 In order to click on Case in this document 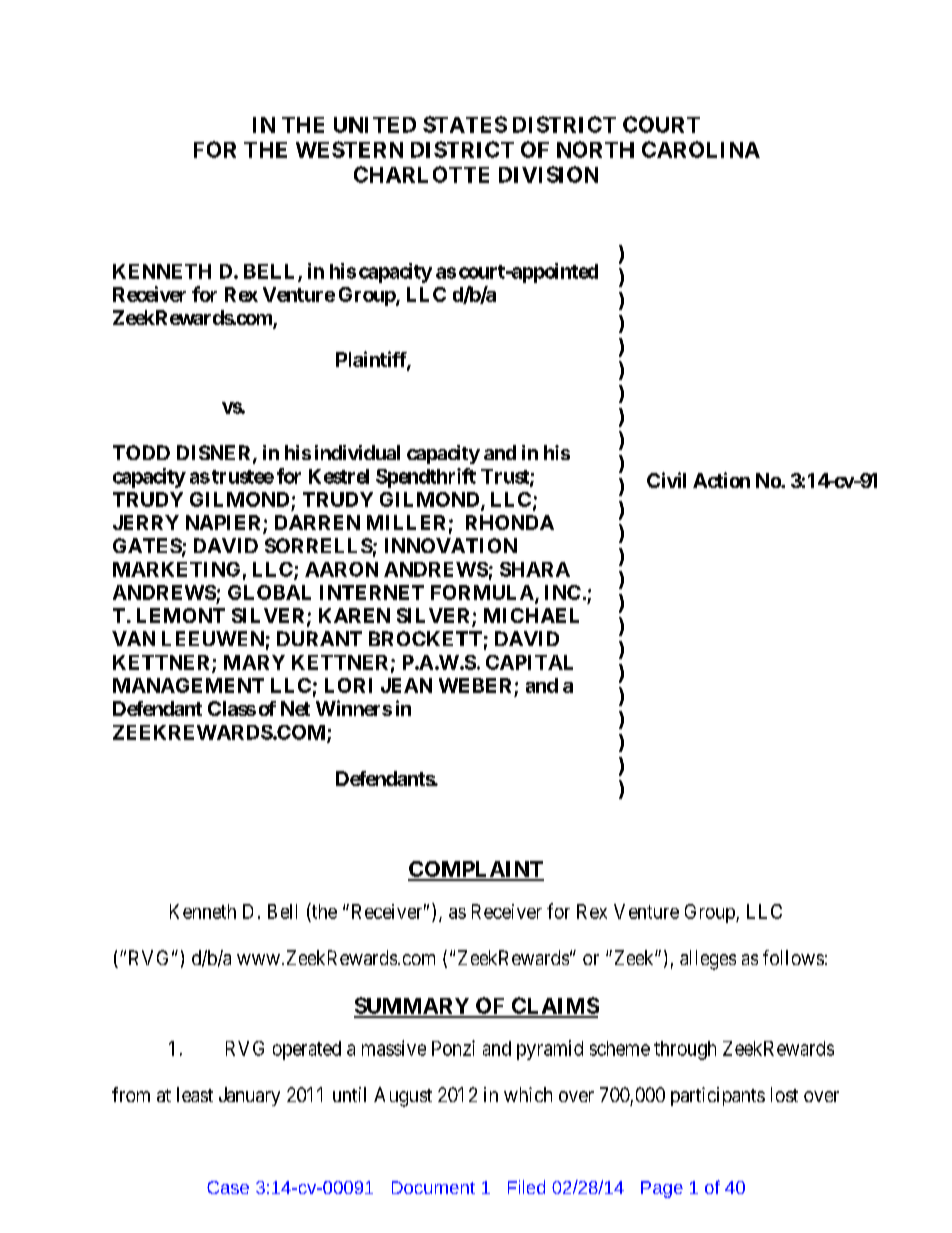, I will do `click(228, 1187)`.
